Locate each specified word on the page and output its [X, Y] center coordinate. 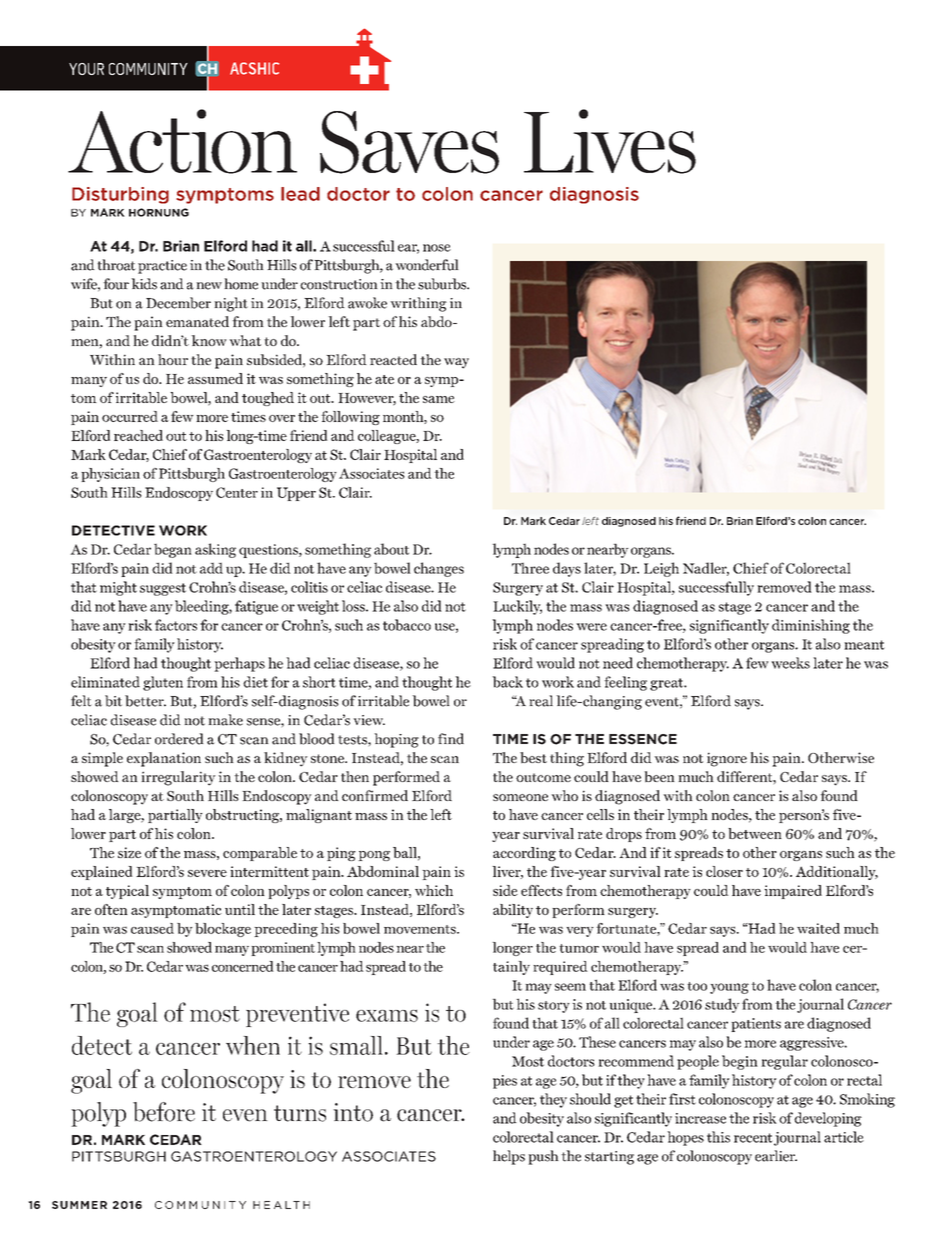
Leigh [661, 569]
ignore [727, 759]
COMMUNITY [148, 69]
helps [509, 1157]
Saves [409, 142]
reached [138, 435]
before [164, 1112]
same [439, 399]
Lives [610, 141]
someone [520, 797]
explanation [164, 759]
